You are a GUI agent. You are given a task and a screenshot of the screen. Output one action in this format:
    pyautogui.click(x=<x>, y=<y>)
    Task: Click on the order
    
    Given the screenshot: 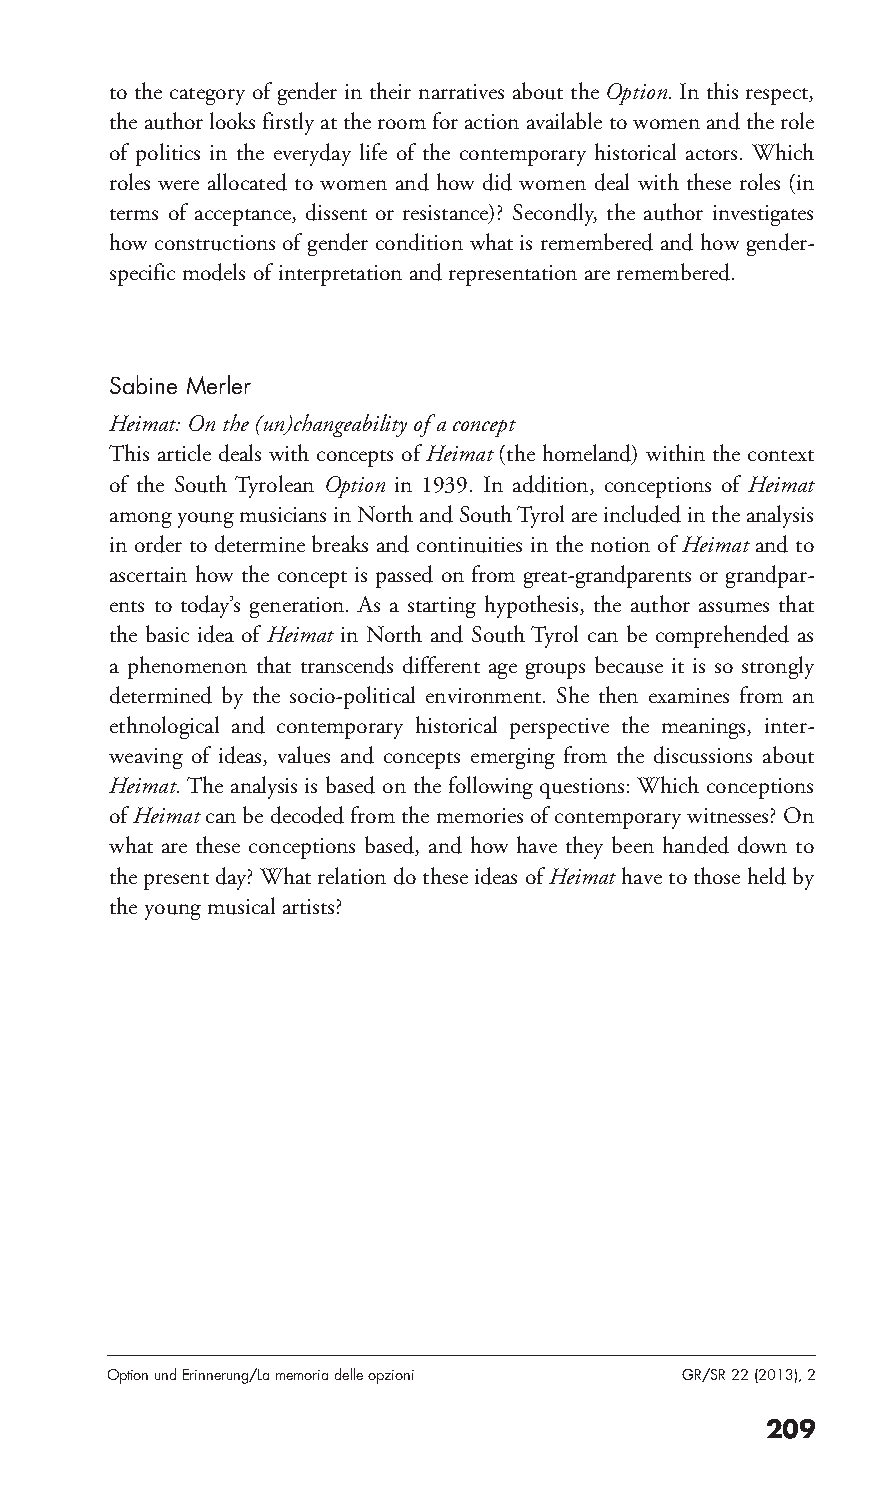 What is the action you would take?
    pyautogui.click(x=158, y=544)
